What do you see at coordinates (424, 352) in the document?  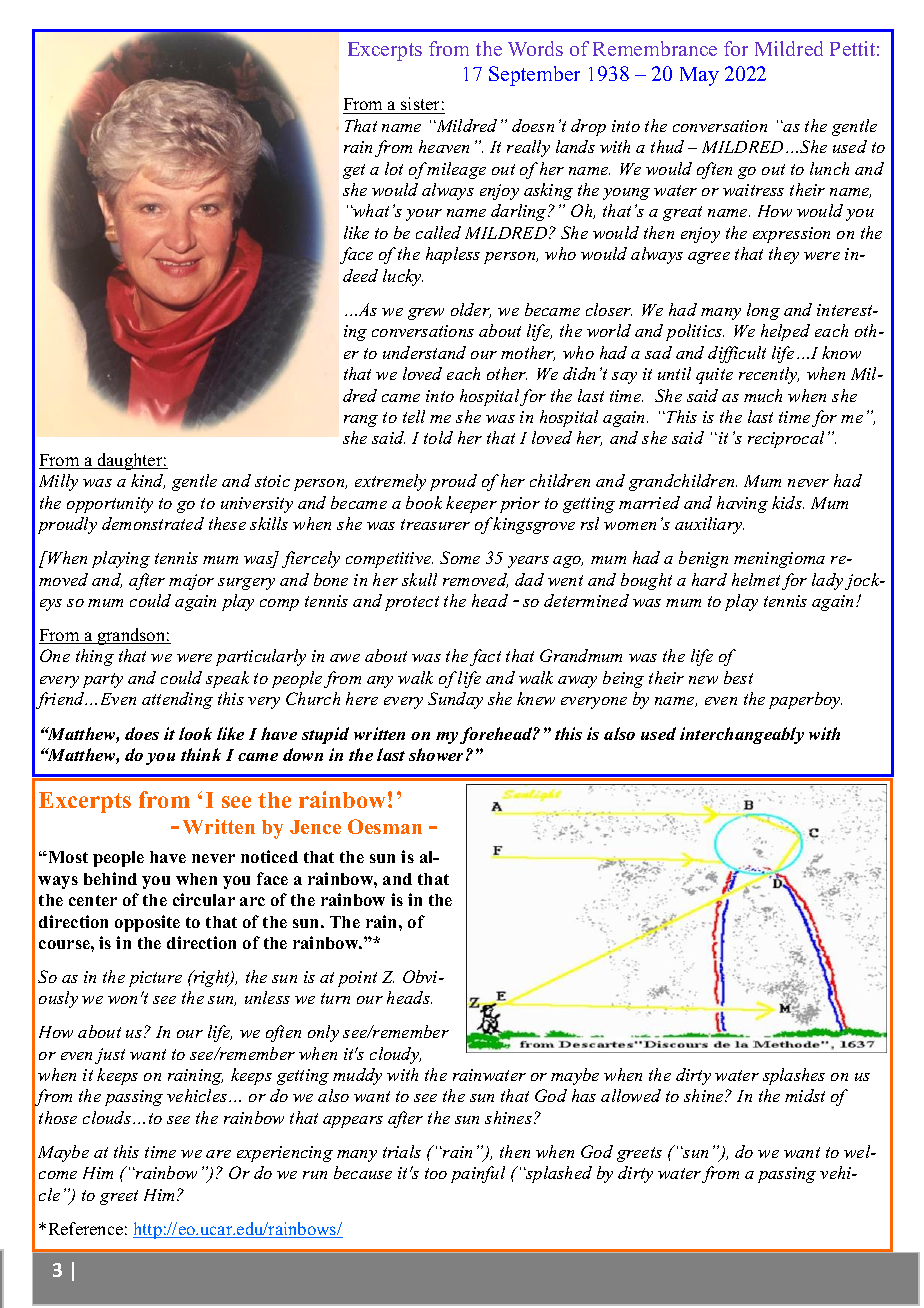 I see `understand` at bounding box center [424, 352].
